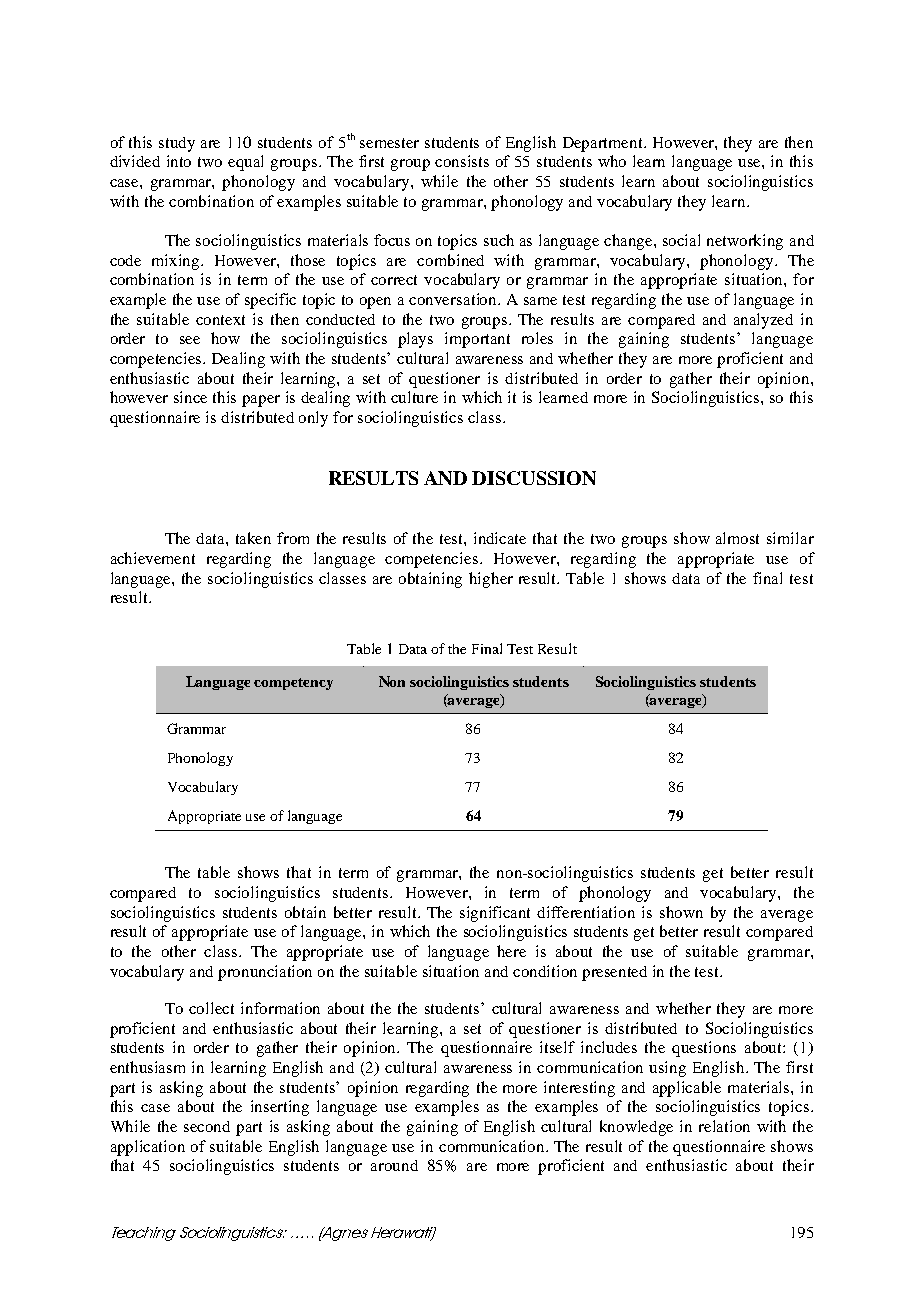 This image has height=1308, width=924. What do you see at coordinates (190, 397) in the image?
I see `since` at bounding box center [190, 397].
